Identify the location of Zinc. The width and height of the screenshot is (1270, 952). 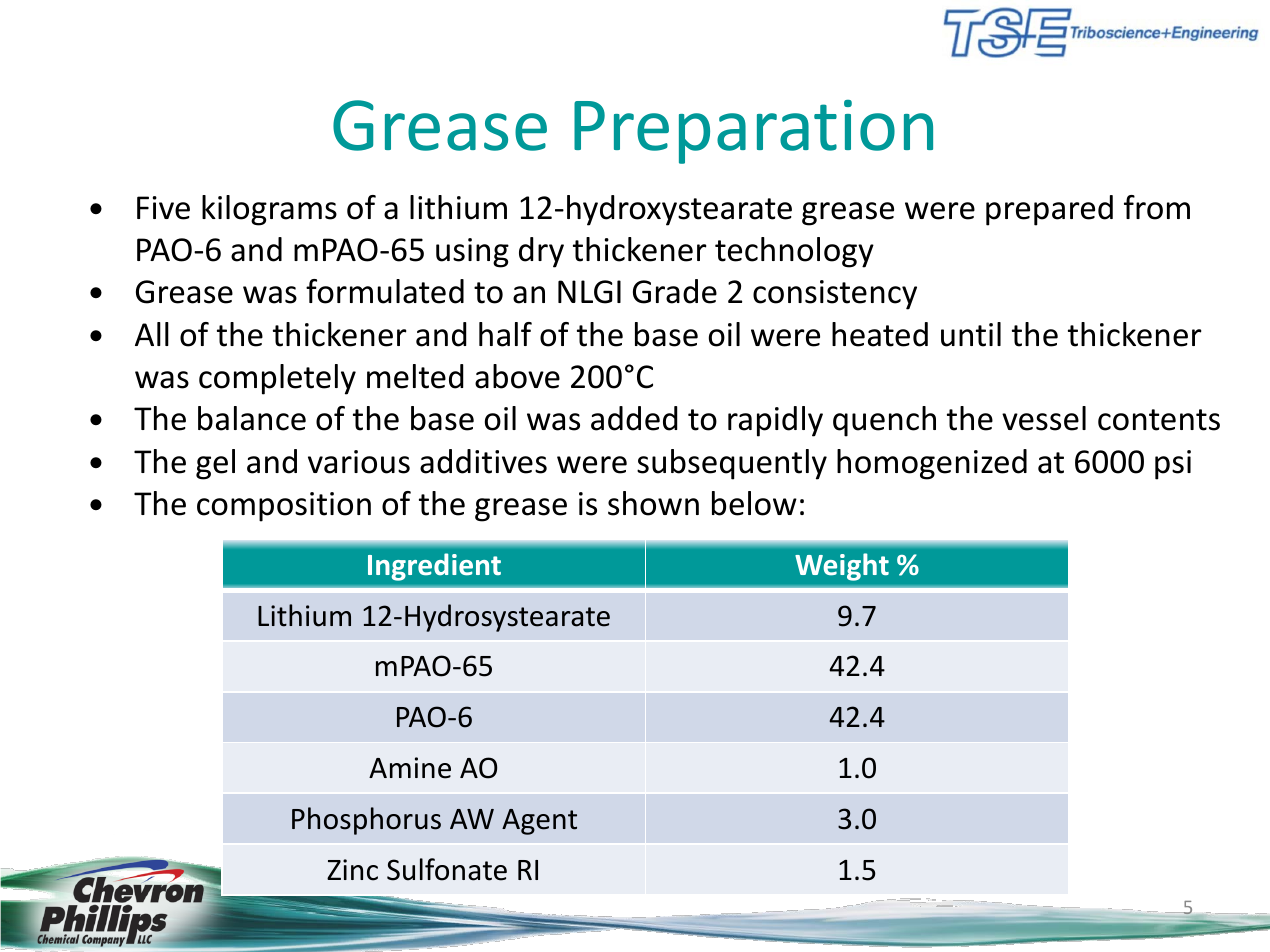
(352, 870).
